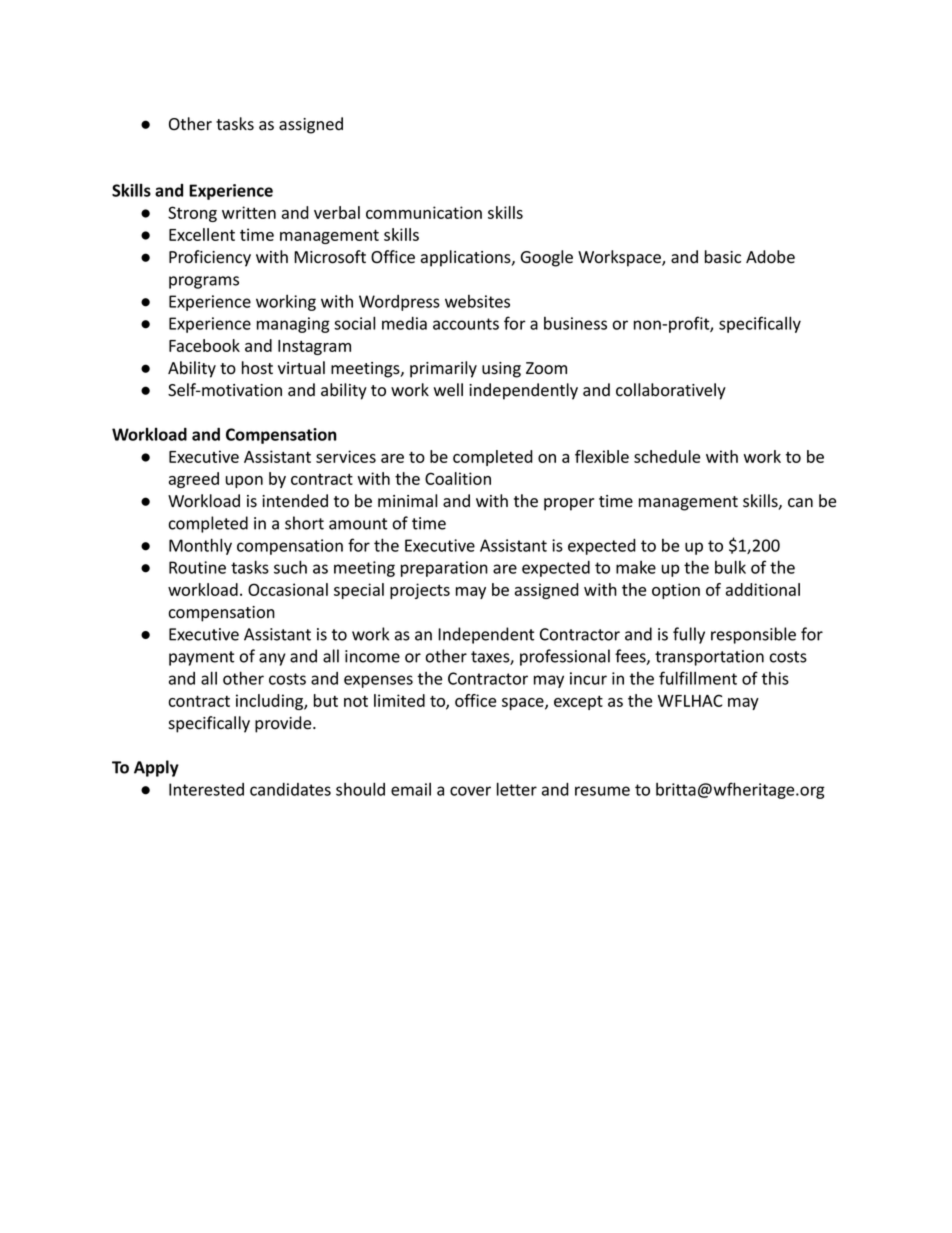  I want to click on income, so click(372, 656).
